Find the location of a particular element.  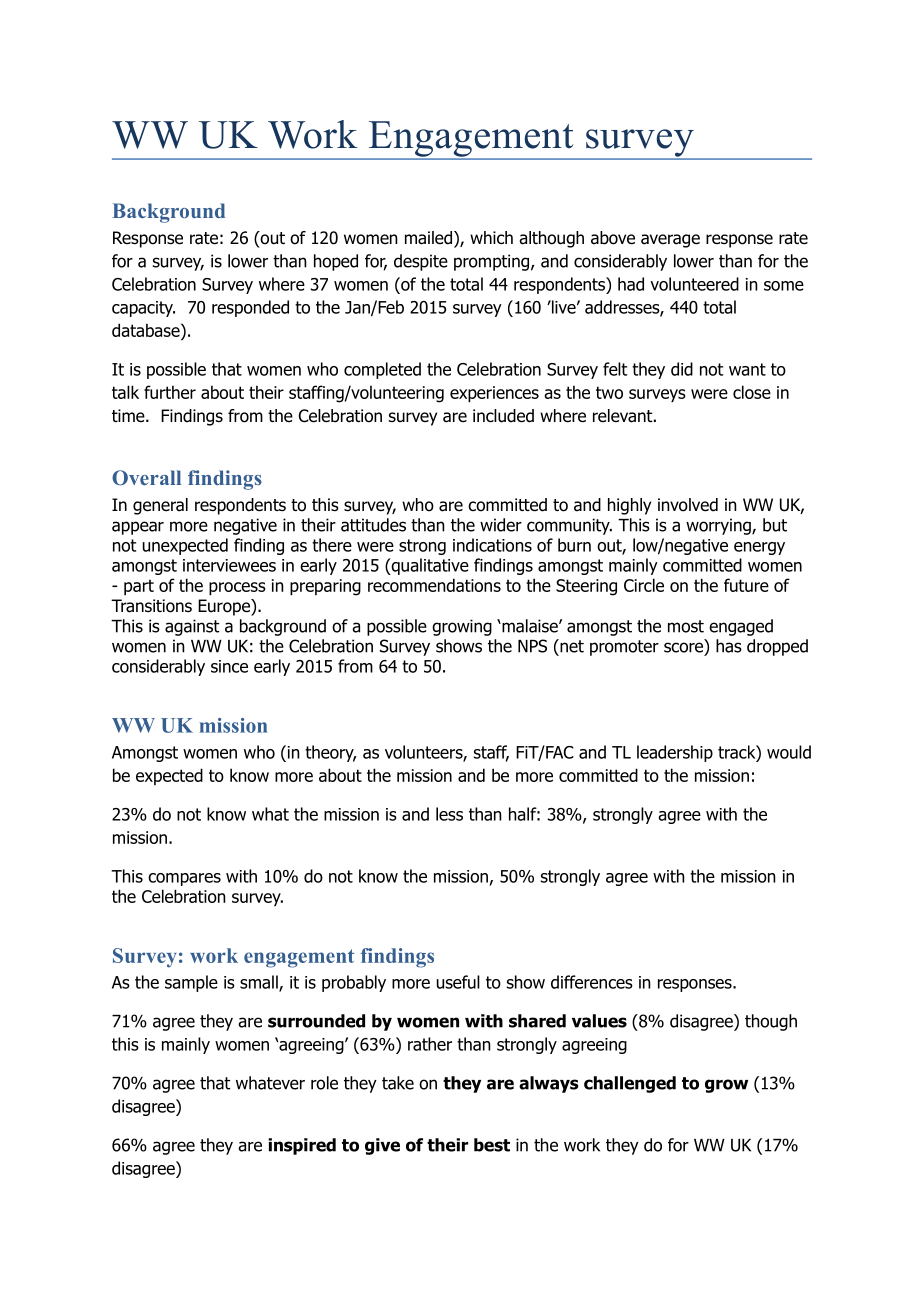

wider is located at coordinates (501, 525).
